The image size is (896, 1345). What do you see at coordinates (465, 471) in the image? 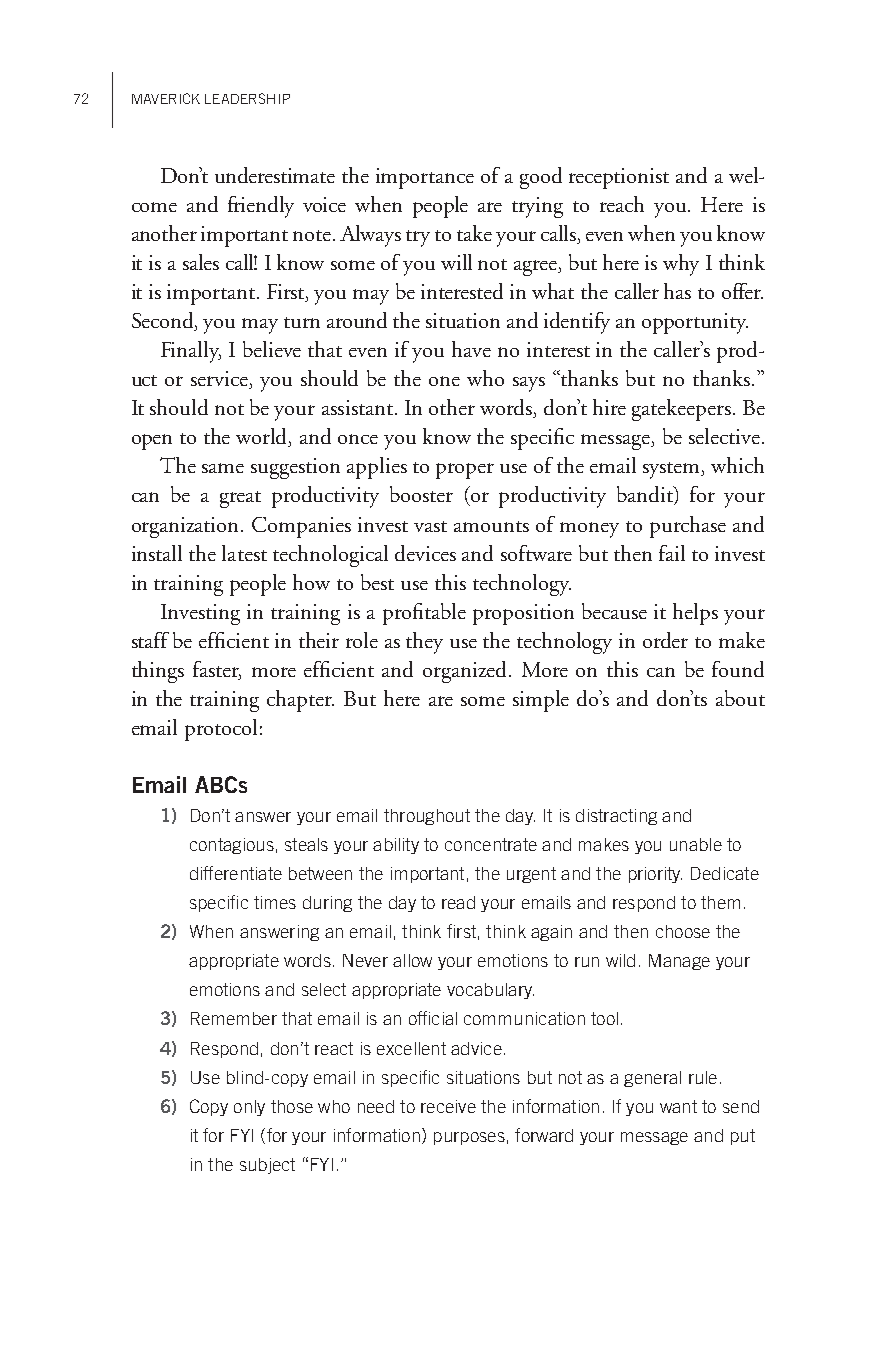
I see `proper` at bounding box center [465, 471].
